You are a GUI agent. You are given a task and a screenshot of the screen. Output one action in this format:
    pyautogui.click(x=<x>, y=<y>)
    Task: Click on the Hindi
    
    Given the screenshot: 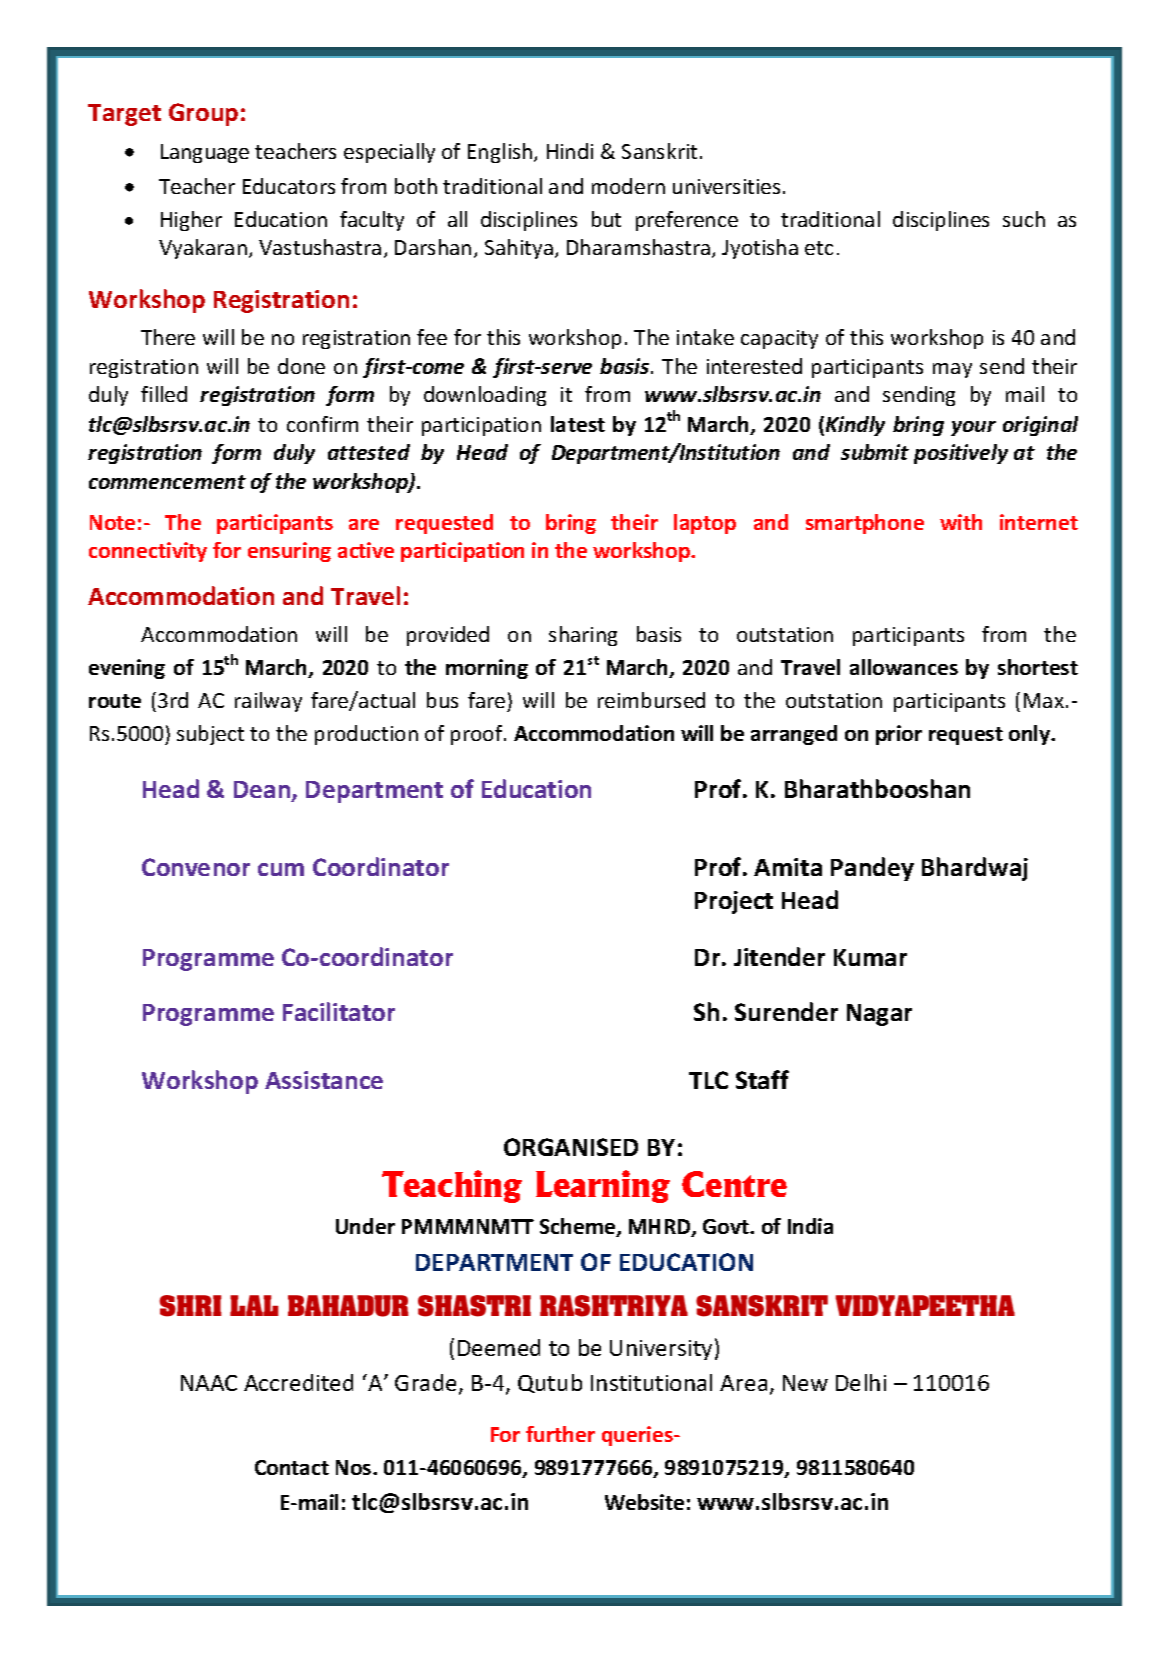 What is the action you would take?
    pyautogui.click(x=570, y=151)
